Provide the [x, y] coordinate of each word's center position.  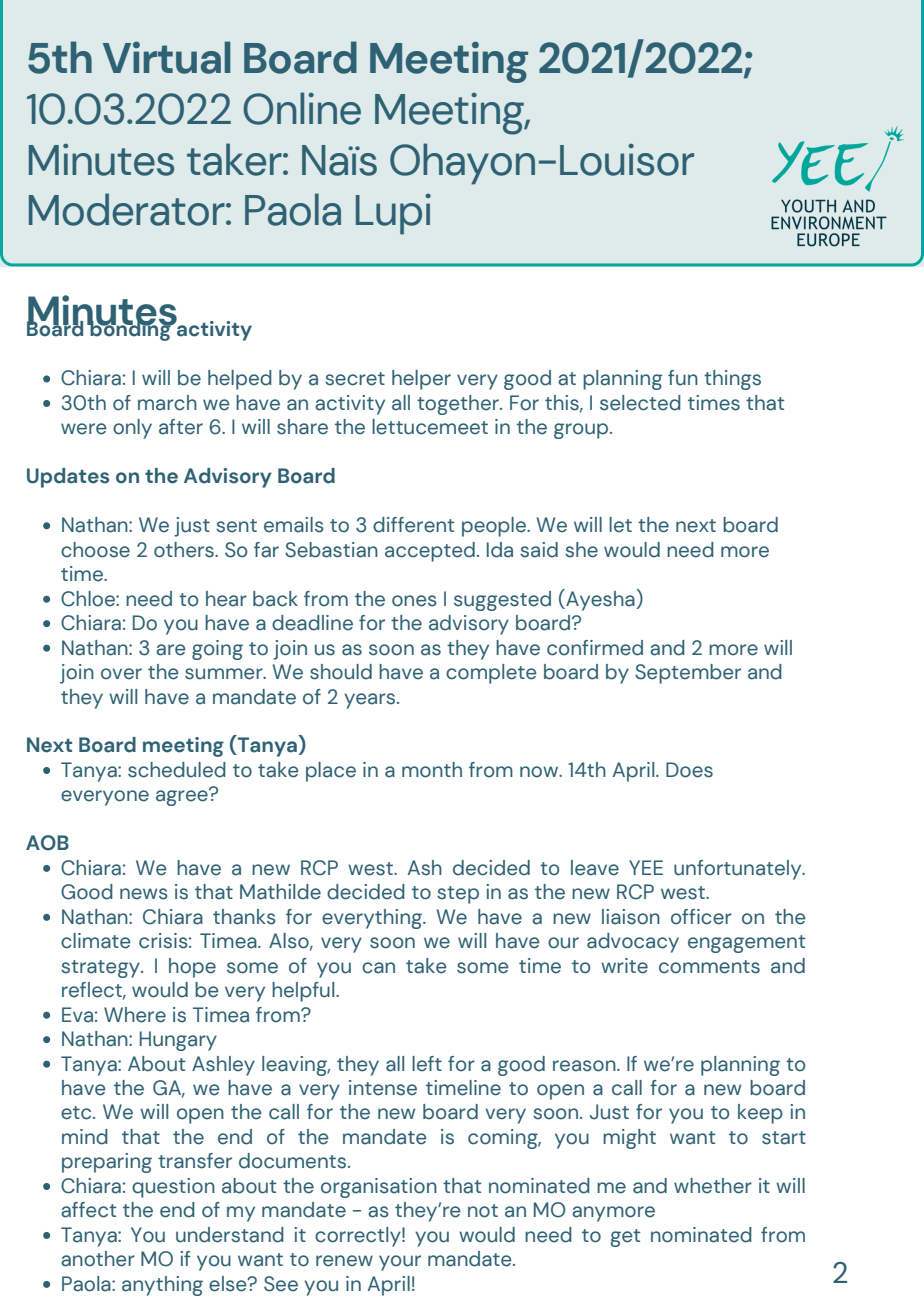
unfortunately [739, 870]
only [132, 429]
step [458, 895]
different [414, 525]
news [144, 894]
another [98, 1259]
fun [683, 378]
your [400, 1263]
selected [640, 403]
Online [302, 108]
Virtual [166, 57]
